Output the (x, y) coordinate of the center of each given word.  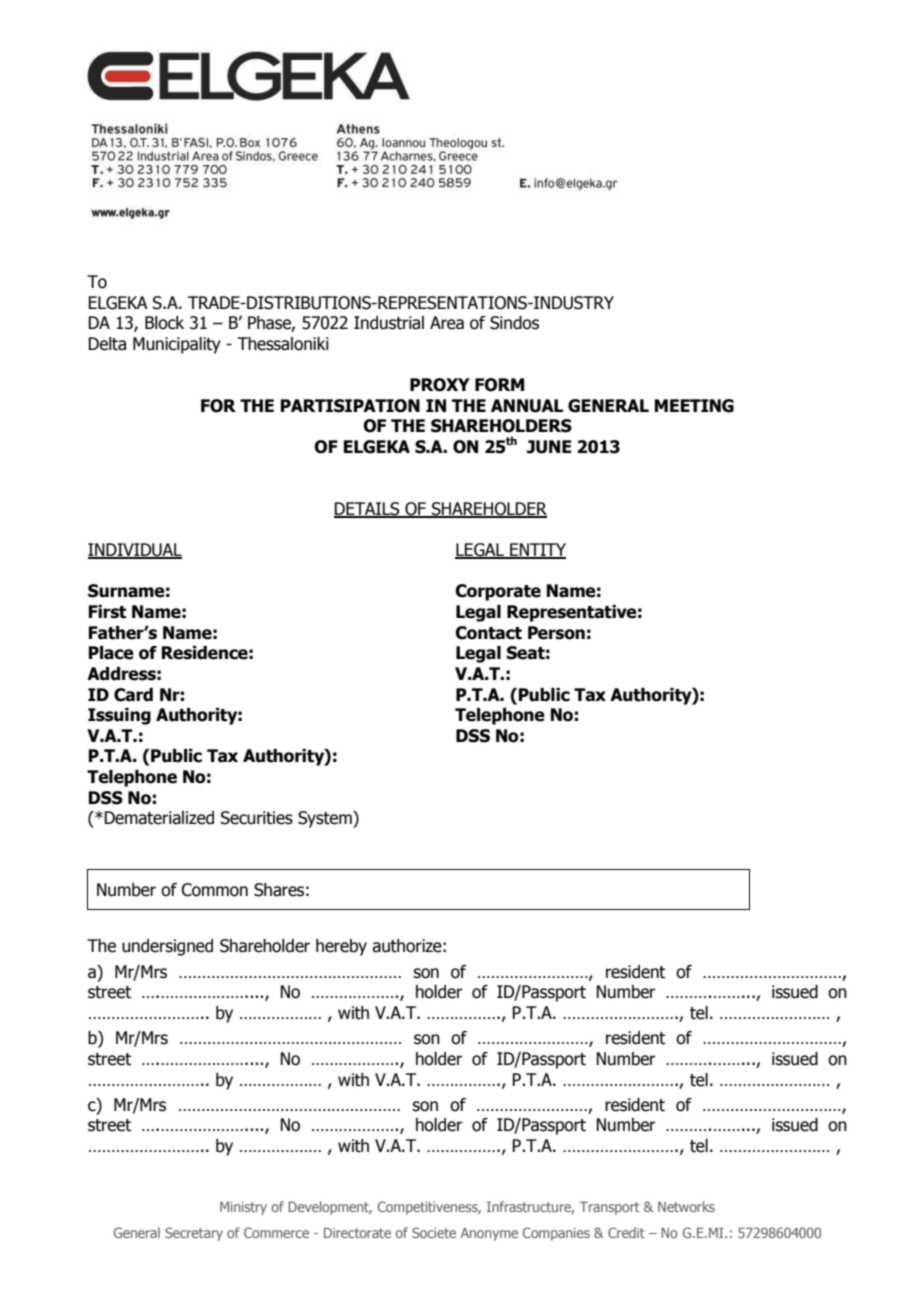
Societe (434, 1232)
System (326, 819)
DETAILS (368, 510)
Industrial (389, 323)
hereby (341, 947)
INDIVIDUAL (135, 551)
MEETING (694, 406)
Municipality (177, 345)
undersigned (167, 947)
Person (556, 633)
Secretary (194, 1234)
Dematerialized (159, 818)
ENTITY (537, 551)
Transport (609, 1208)
